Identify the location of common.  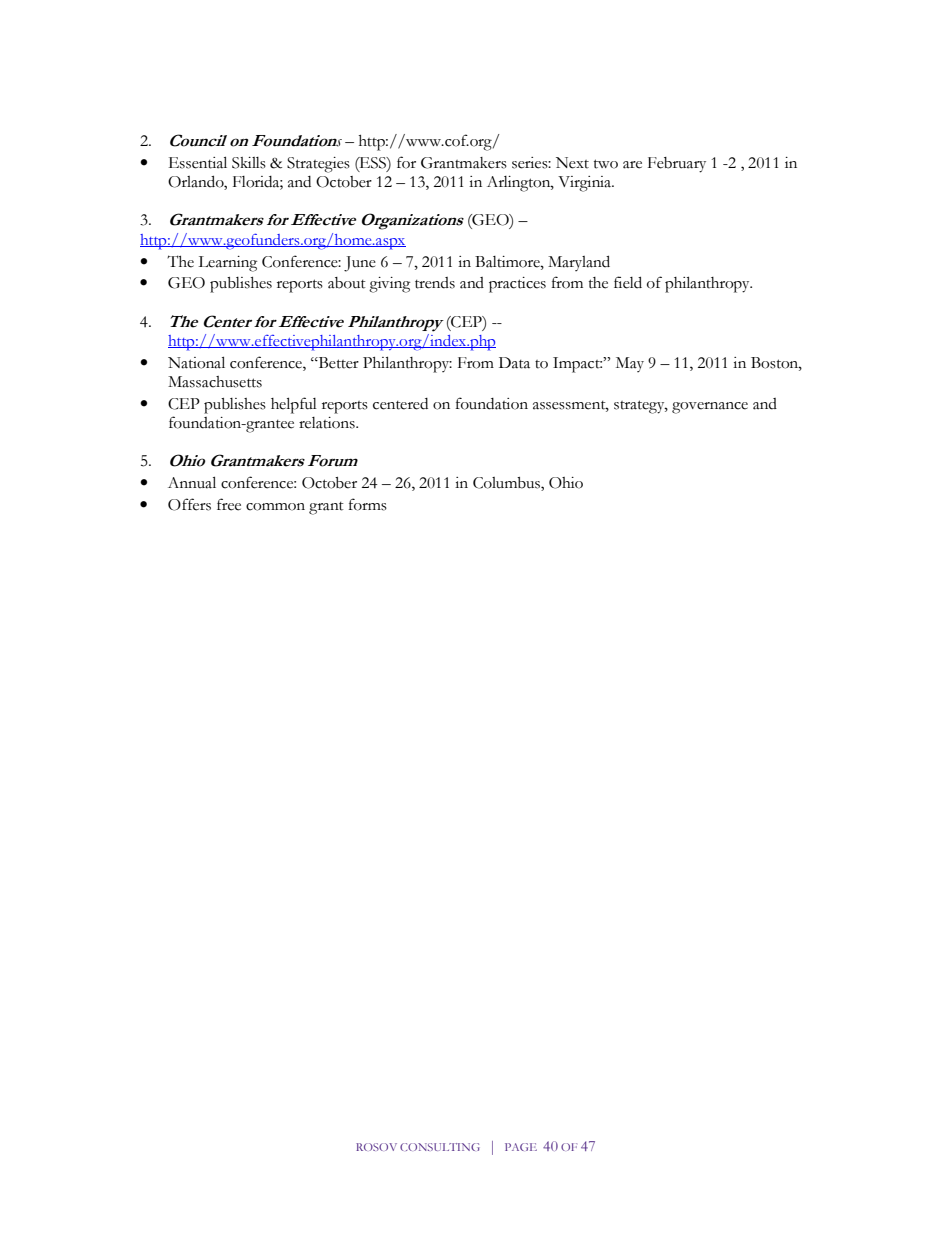
(275, 507).
